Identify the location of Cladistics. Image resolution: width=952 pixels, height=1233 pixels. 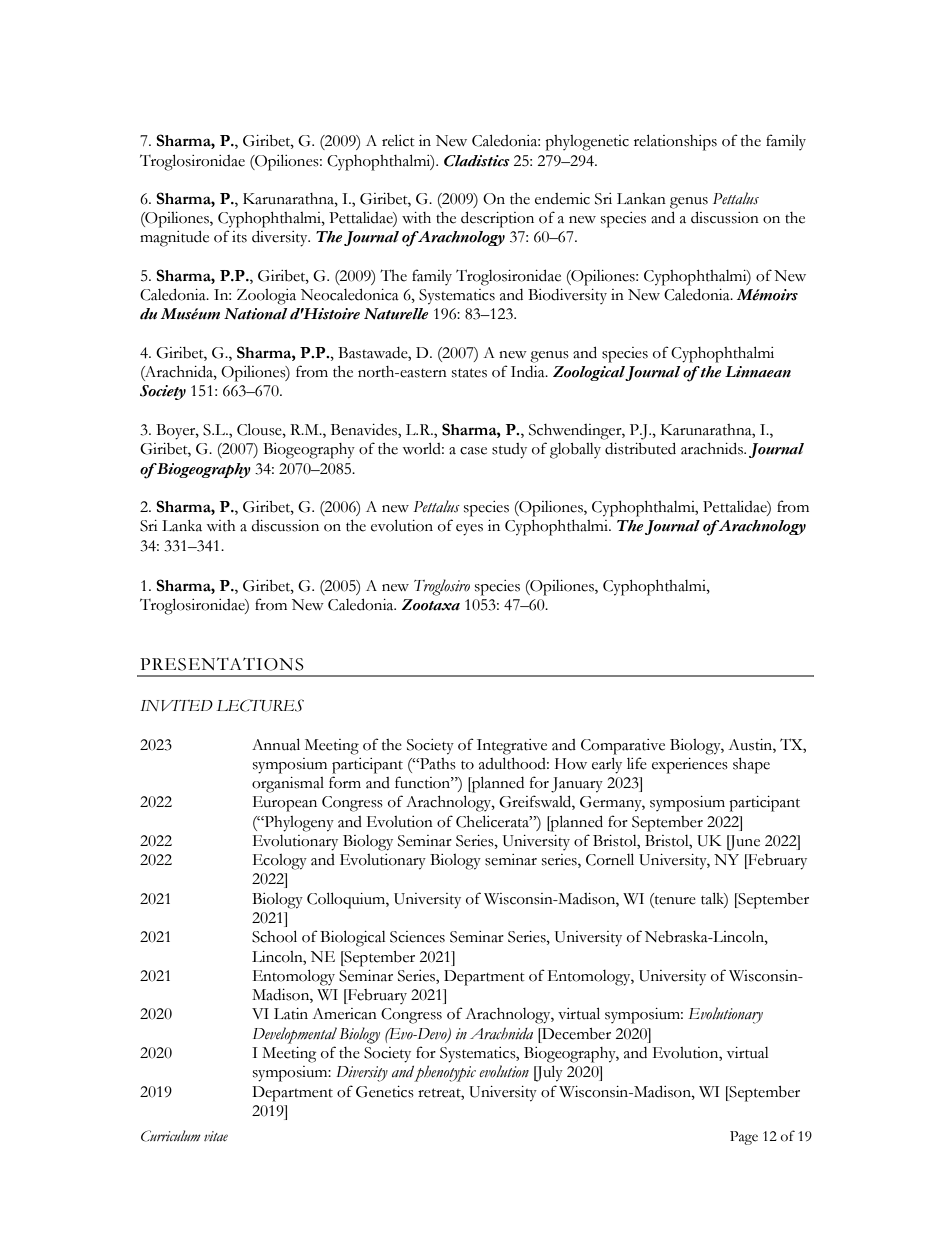
(477, 161).
